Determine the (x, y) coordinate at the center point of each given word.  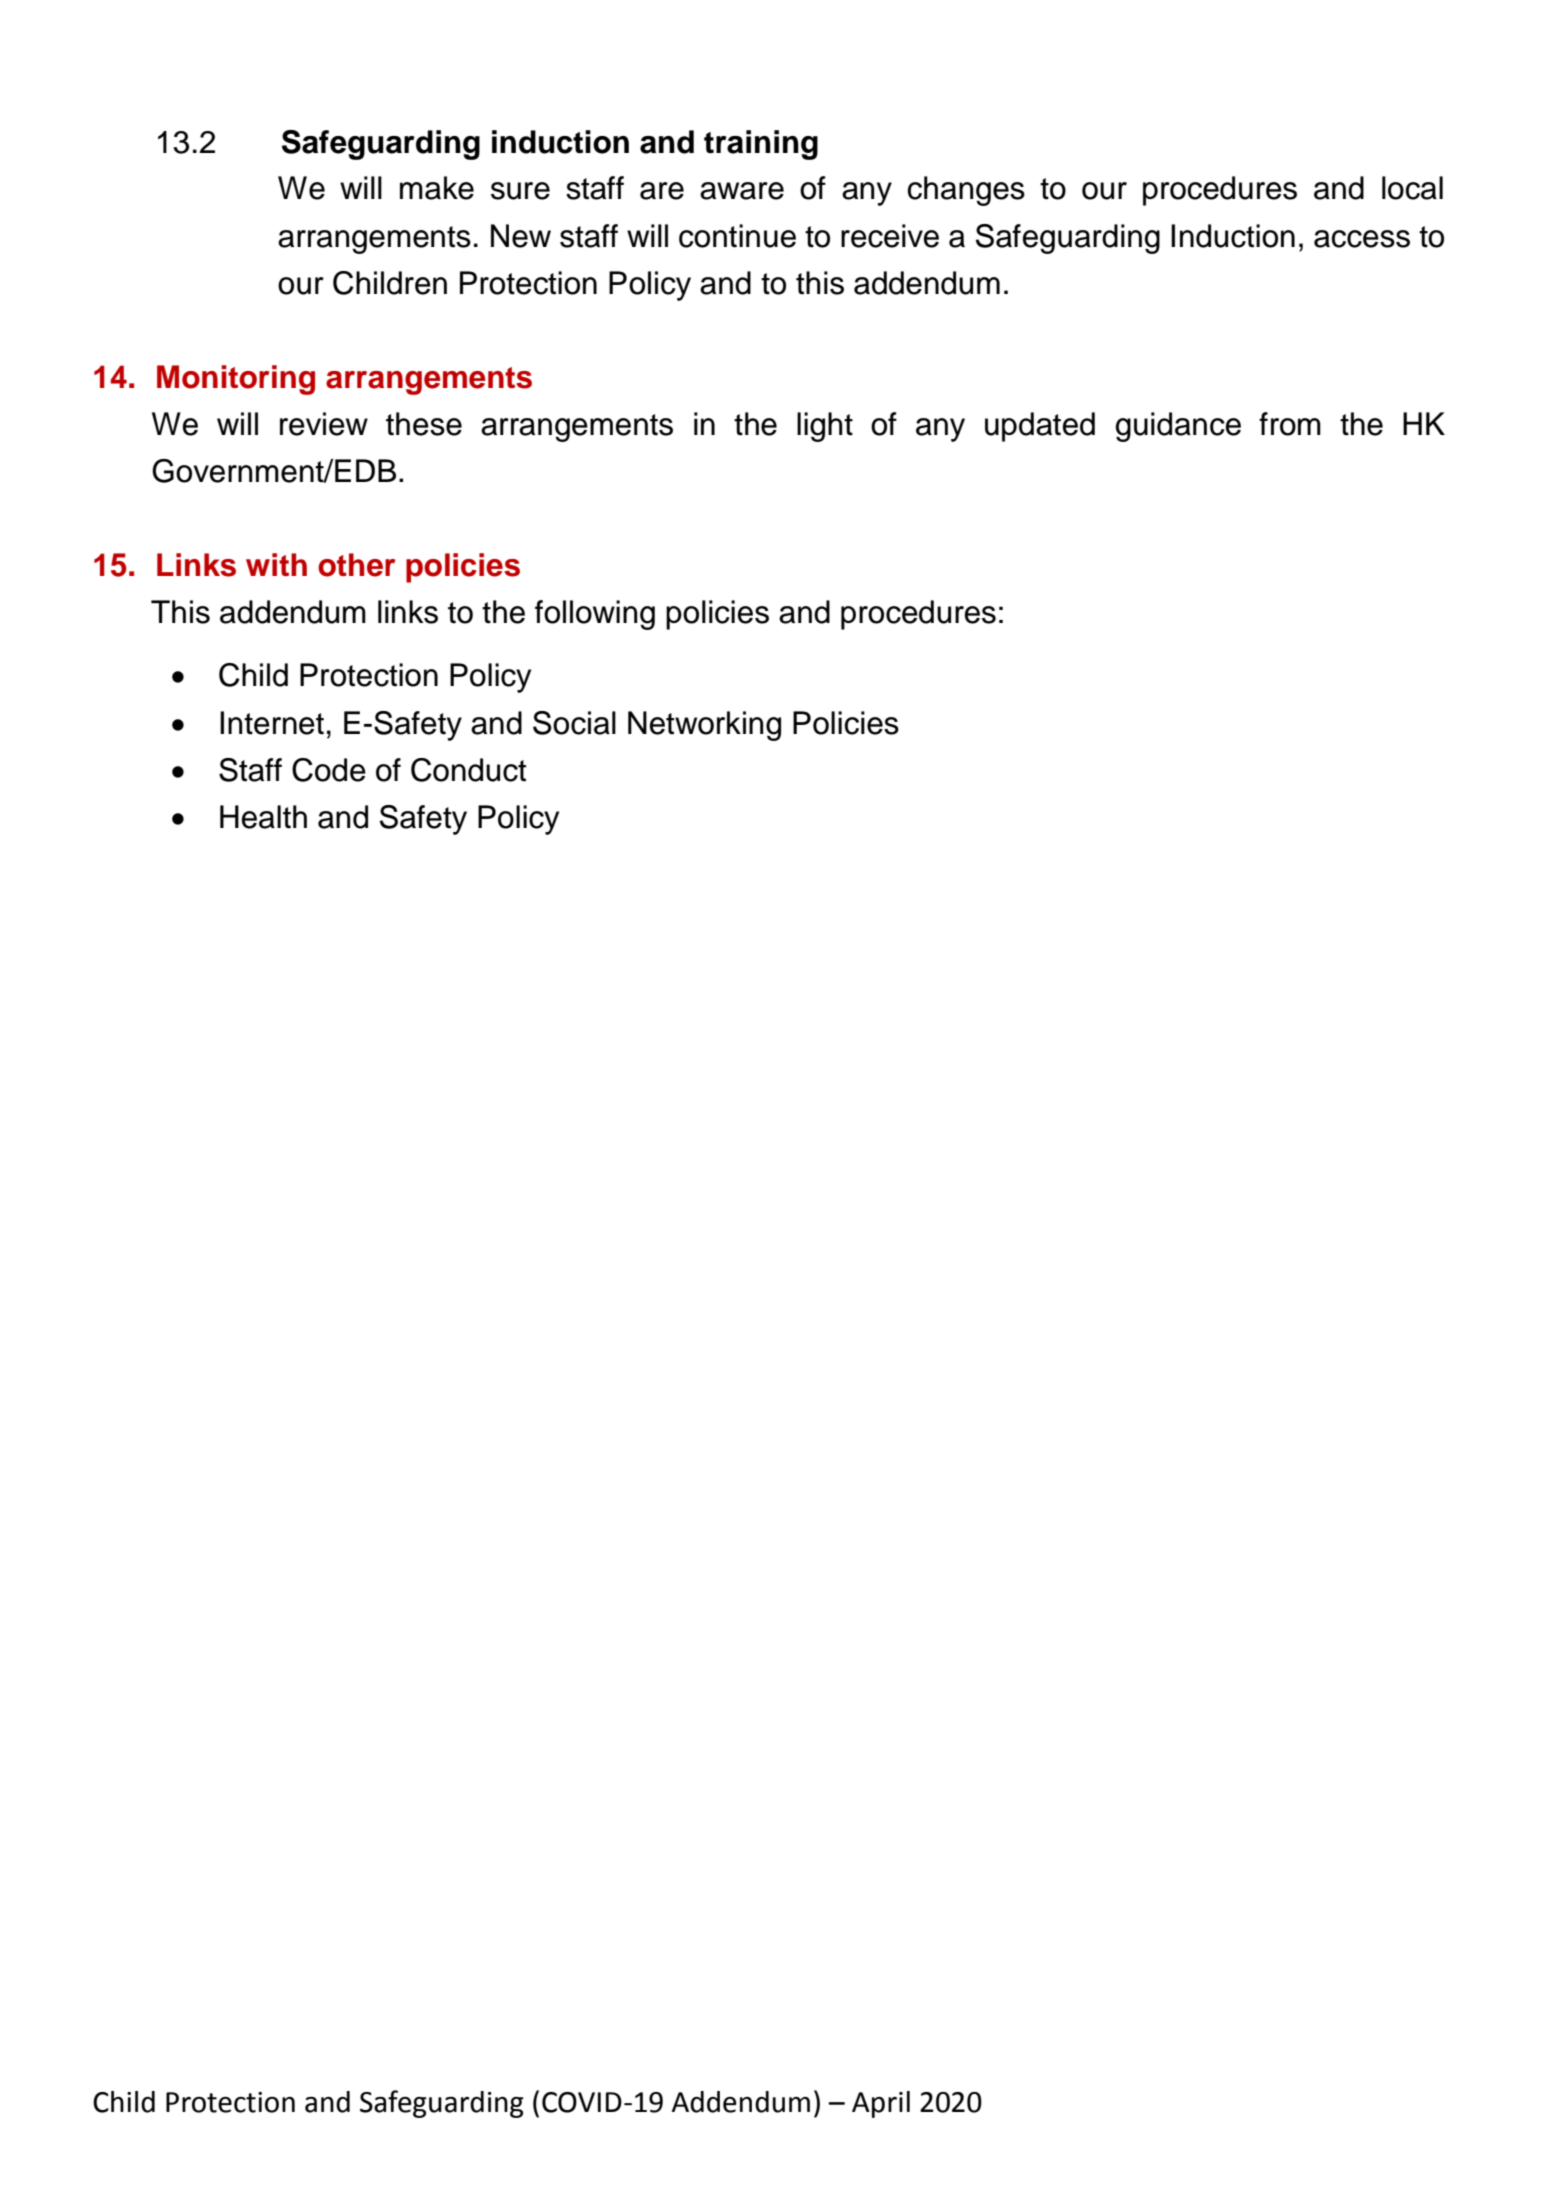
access (1362, 239)
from (1290, 424)
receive (890, 236)
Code (329, 770)
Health (263, 817)
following (595, 615)
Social (574, 723)
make (437, 188)
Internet (272, 723)
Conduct (468, 770)
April (881, 2104)
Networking (704, 726)
